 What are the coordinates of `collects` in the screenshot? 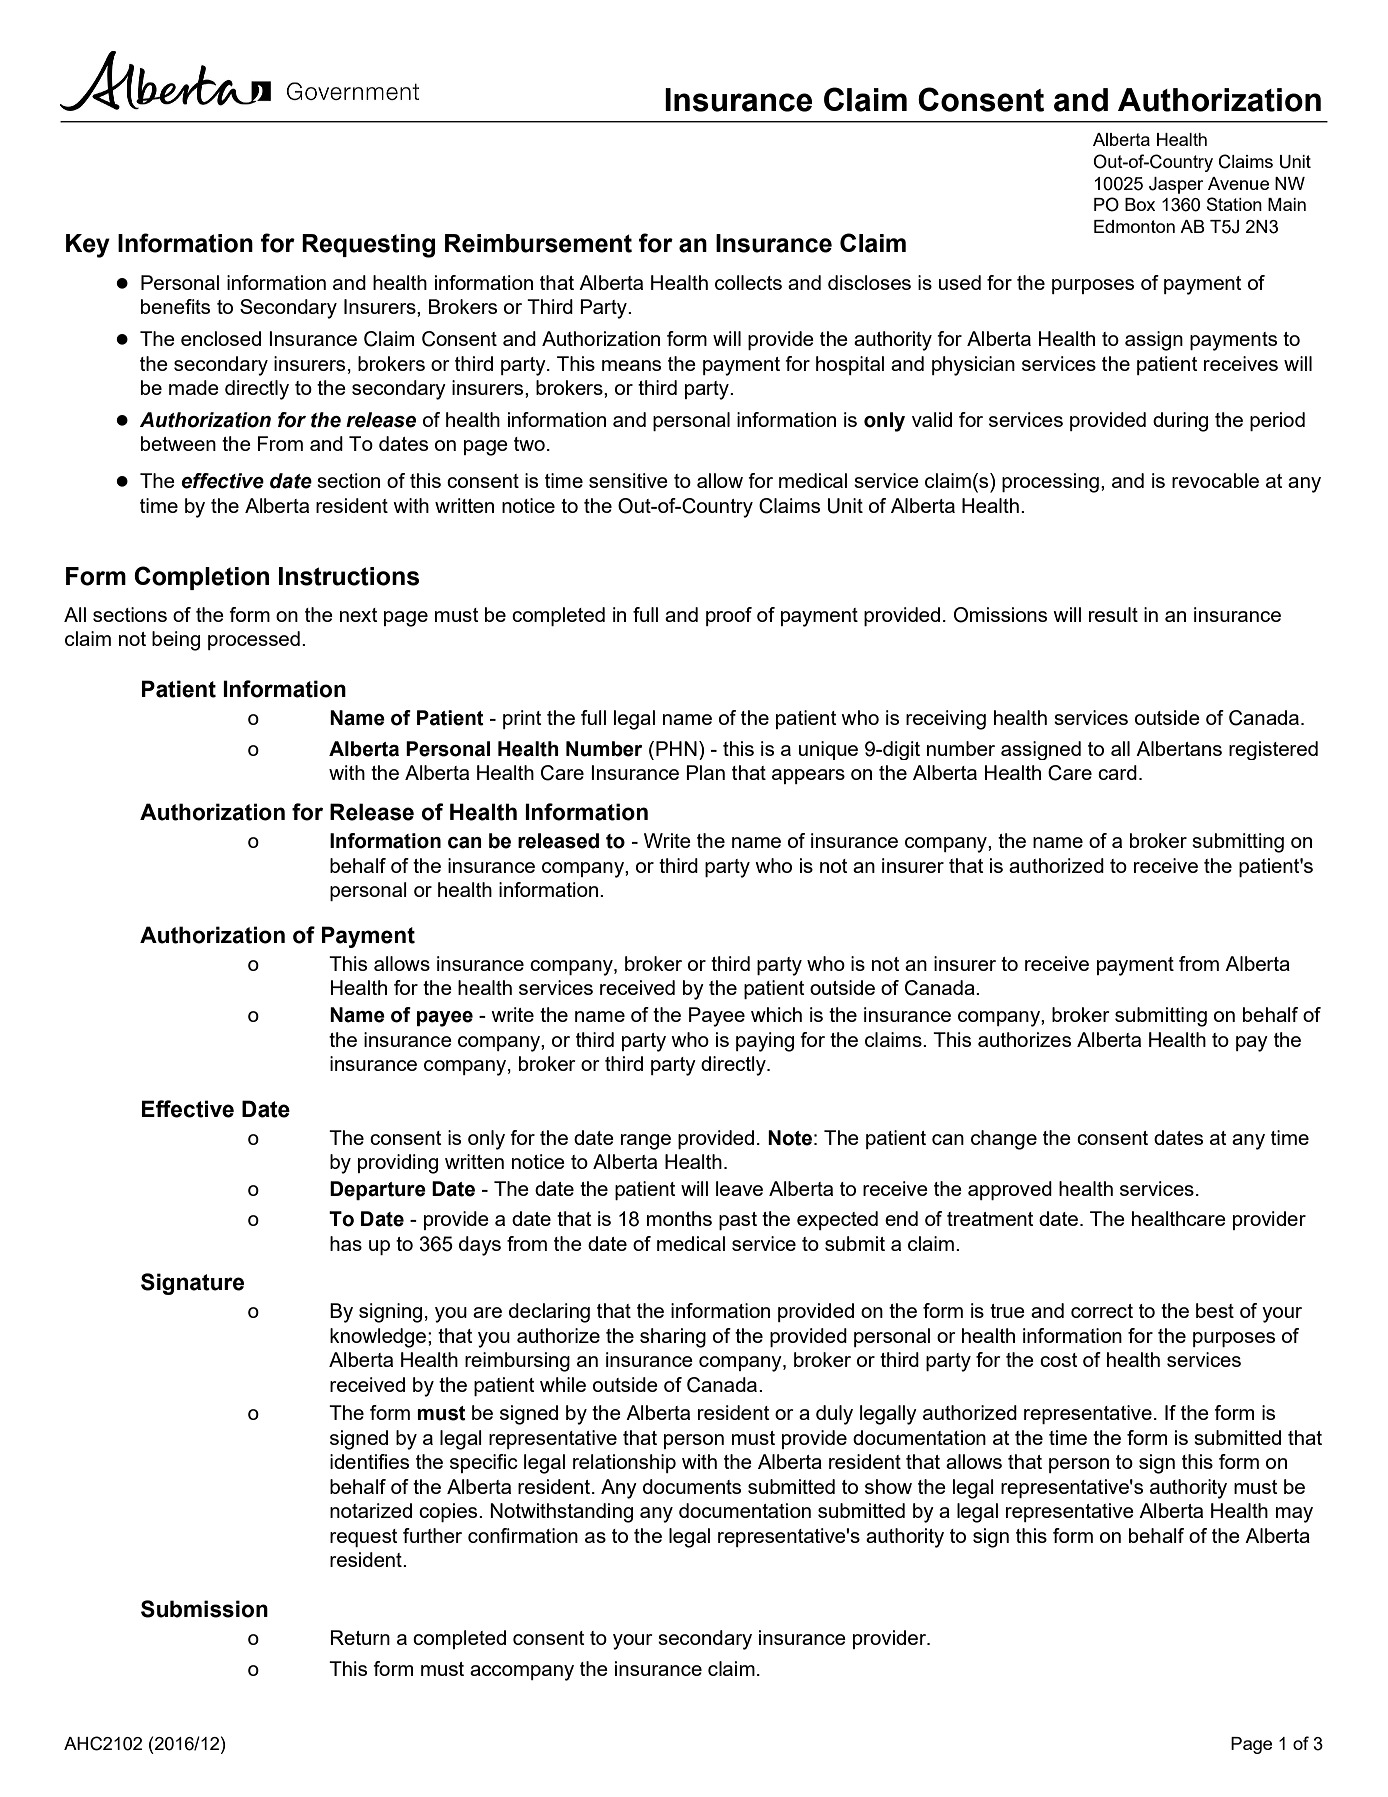 It's located at (748, 282).
